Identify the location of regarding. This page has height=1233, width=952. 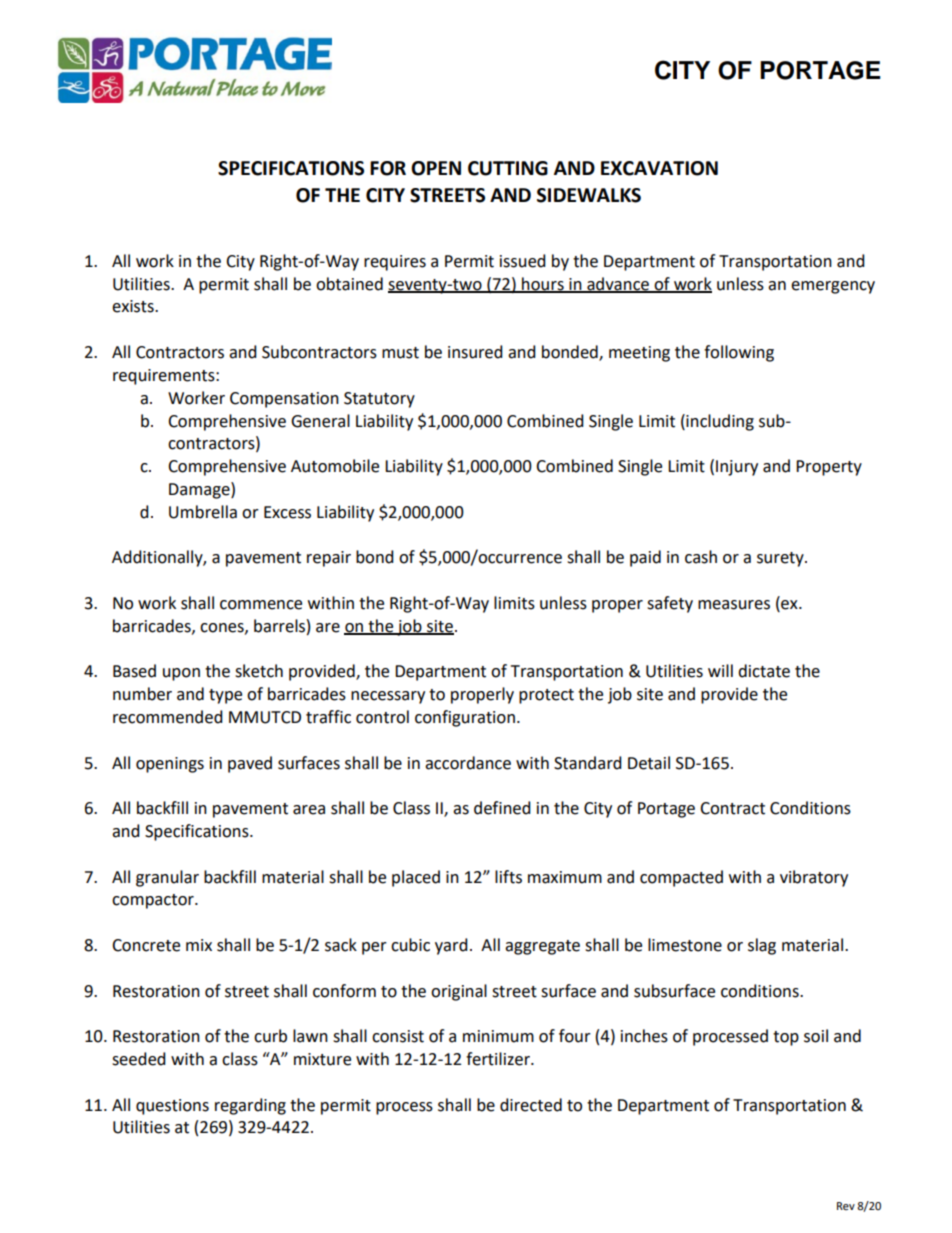
(250, 1106).
